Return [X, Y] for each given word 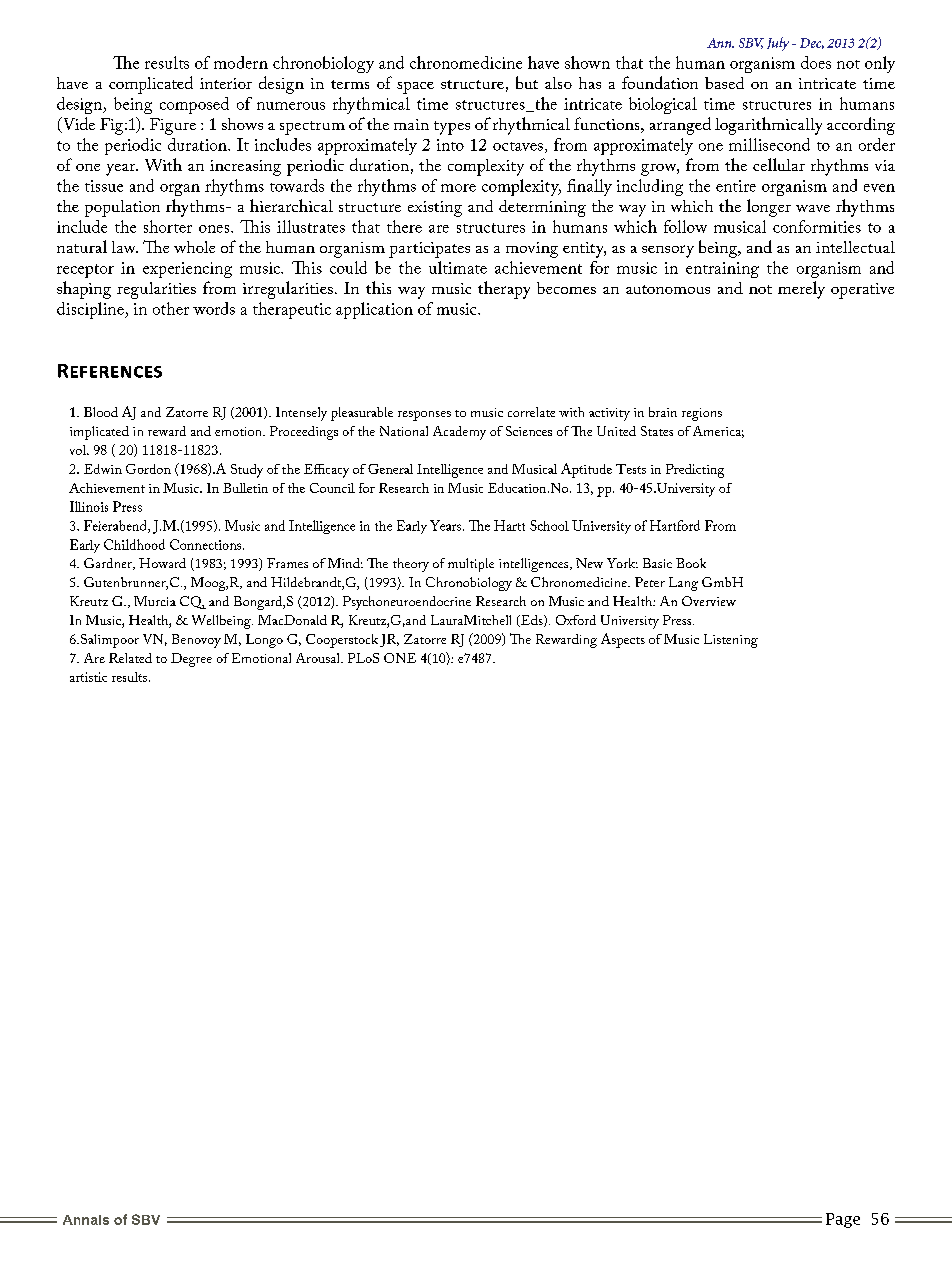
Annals [86, 1220]
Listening [731, 641]
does [816, 62]
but [527, 82]
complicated [151, 85]
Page [843, 1220]
